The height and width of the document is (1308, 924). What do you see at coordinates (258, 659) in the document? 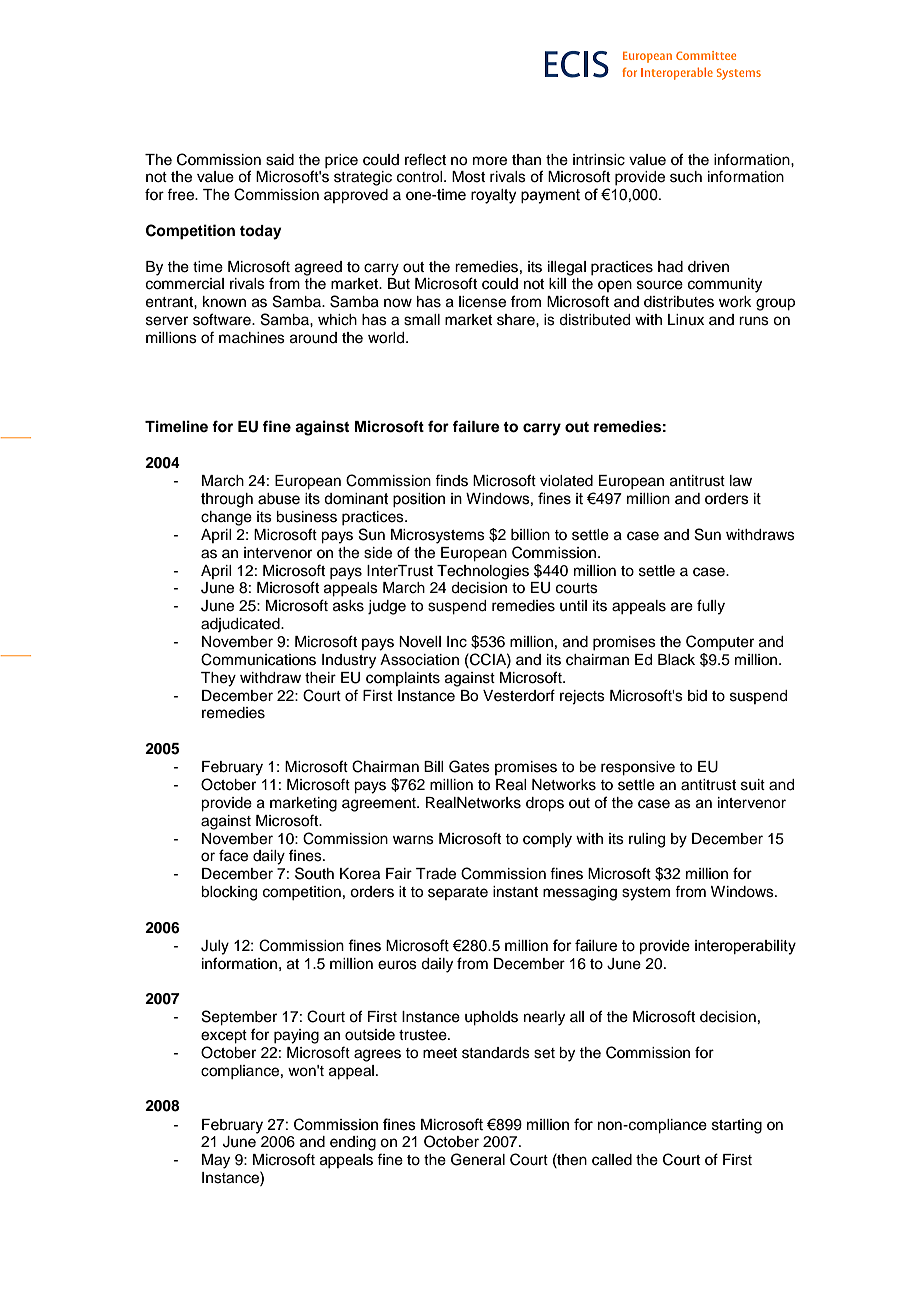
I see `Communications` at bounding box center [258, 659].
